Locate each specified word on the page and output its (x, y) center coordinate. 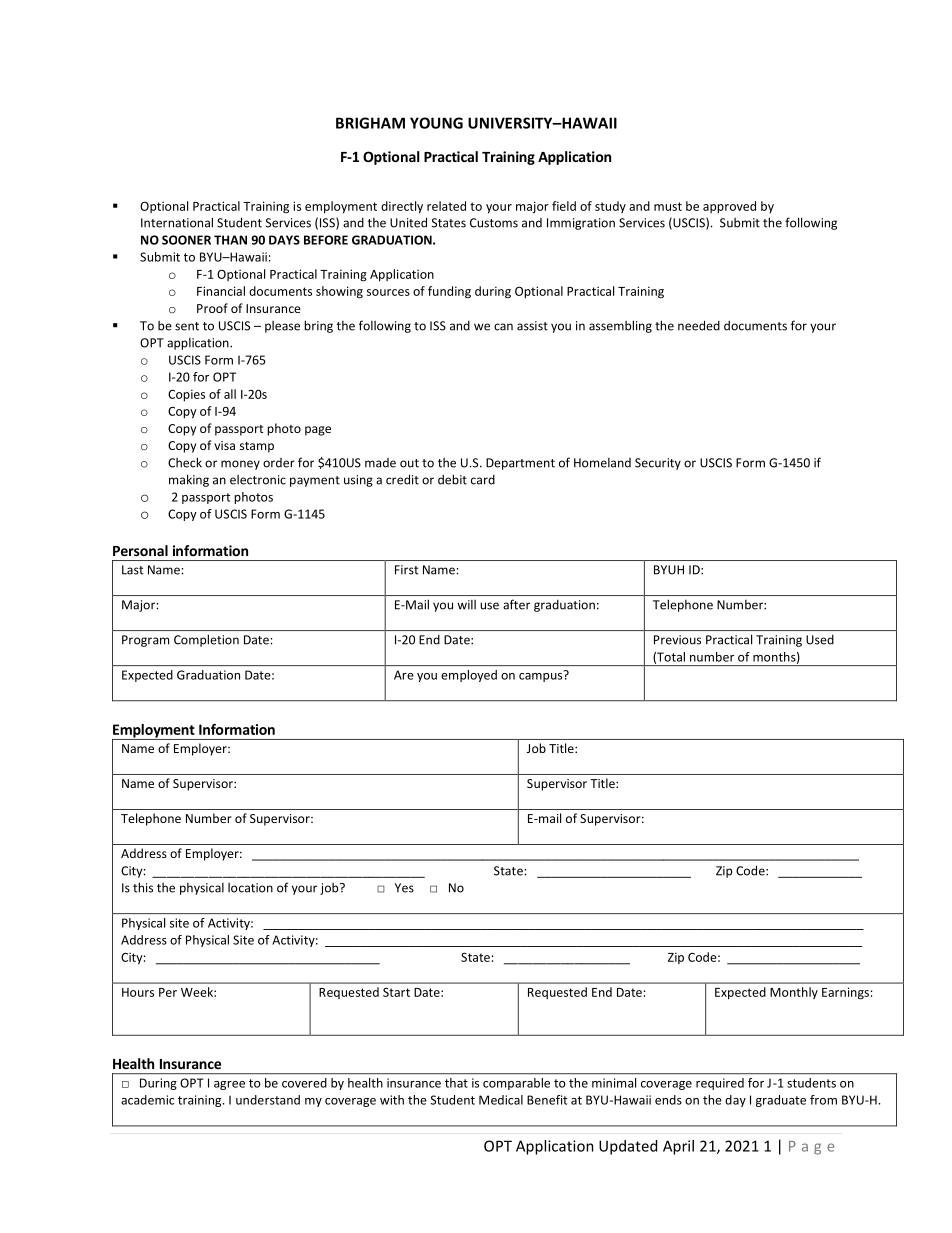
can (503, 327)
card (483, 480)
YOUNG (436, 123)
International (177, 222)
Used (820, 640)
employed (469, 676)
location (250, 888)
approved (729, 207)
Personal (140, 550)
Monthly (794, 993)
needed (699, 325)
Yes (404, 888)
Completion (206, 641)
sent (187, 326)
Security (658, 464)
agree (229, 1085)
